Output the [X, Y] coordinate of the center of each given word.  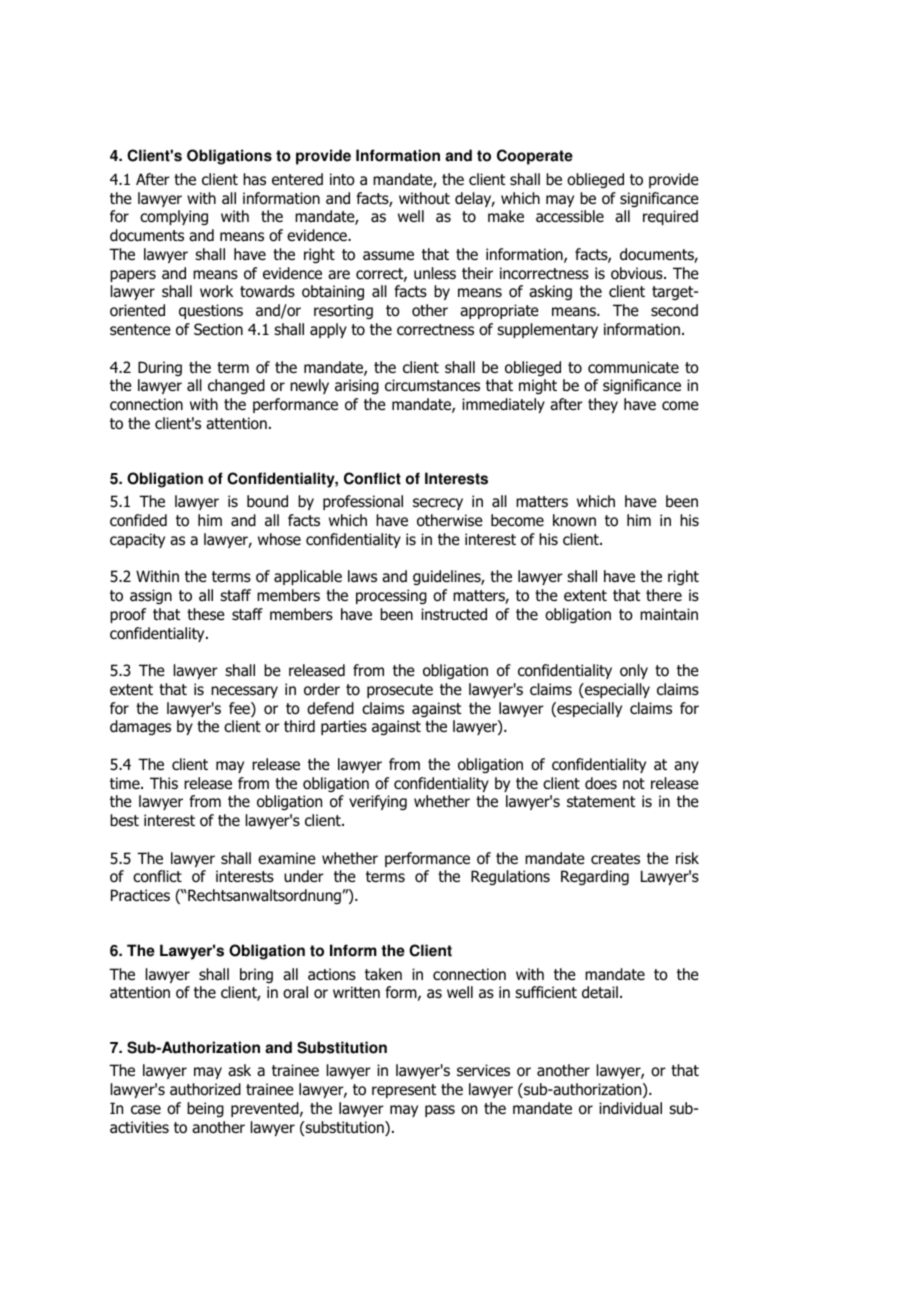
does [601, 783]
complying [174, 217]
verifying [378, 802]
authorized [205, 1089]
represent [404, 1091]
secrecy [438, 504]
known [574, 520]
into [342, 179]
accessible [570, 216]
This [164, 783]
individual [630, 1108]
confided [138, 520]
